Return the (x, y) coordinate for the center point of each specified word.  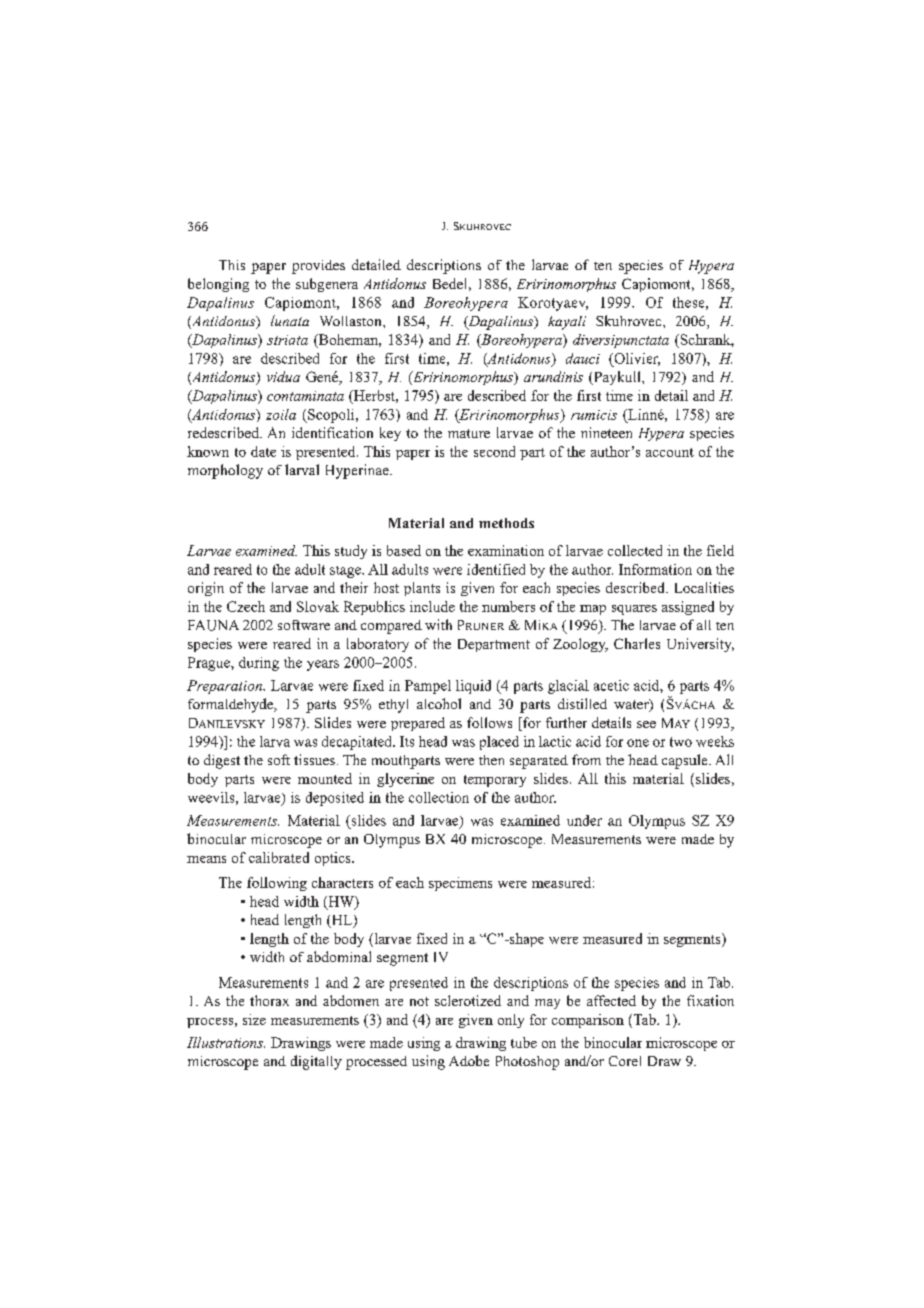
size (254, 1019)
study (351, 552)
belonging (218, 285)
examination (506, 550)
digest (222, 761)
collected (635, 550)
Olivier (636, 359)
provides (318, 267)
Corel (625, 1061)
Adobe (469, 1060)
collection (439, 797)
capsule (686, 761)
